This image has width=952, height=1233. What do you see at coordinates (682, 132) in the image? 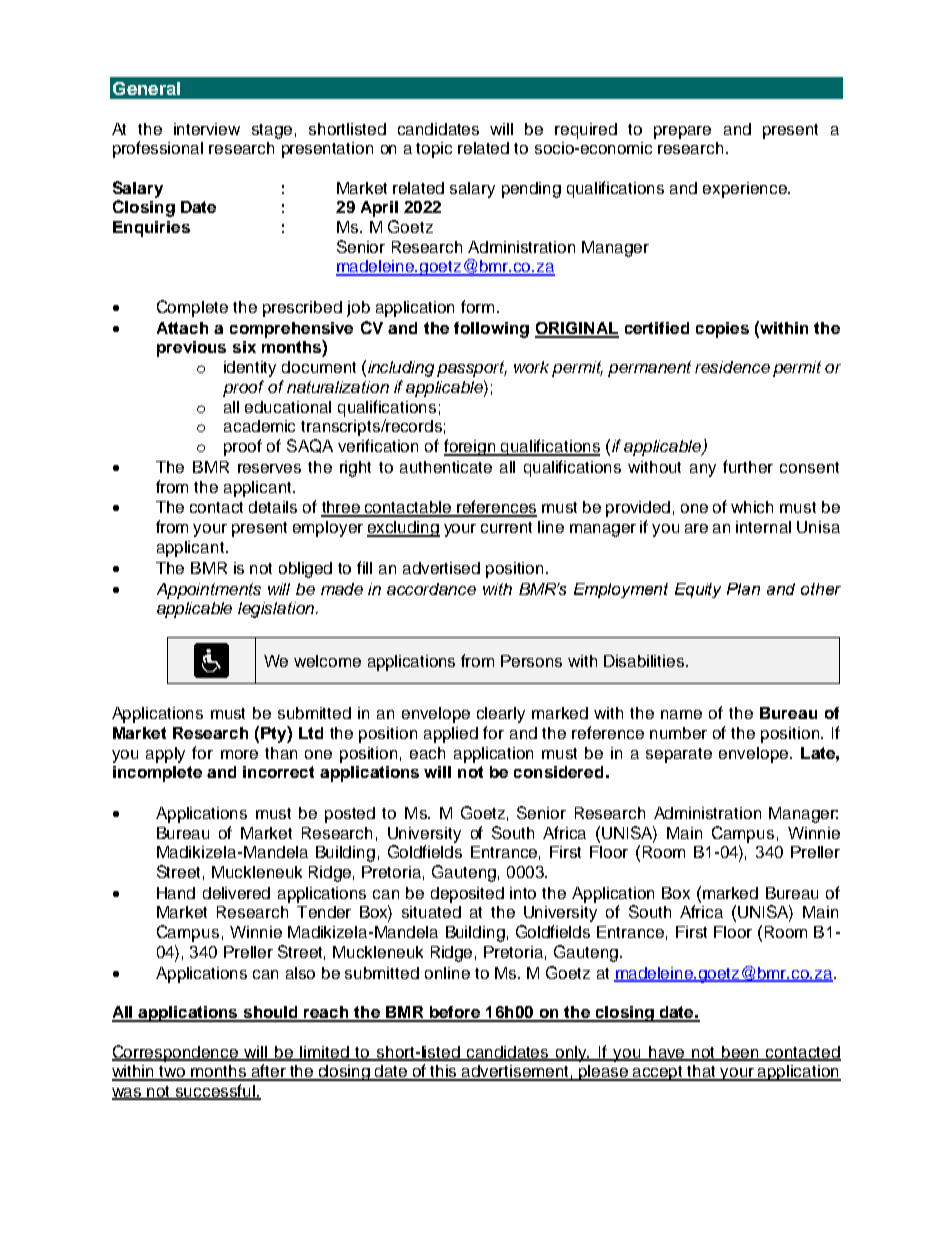
I see `prepare` at bounding box center [682, 132].
